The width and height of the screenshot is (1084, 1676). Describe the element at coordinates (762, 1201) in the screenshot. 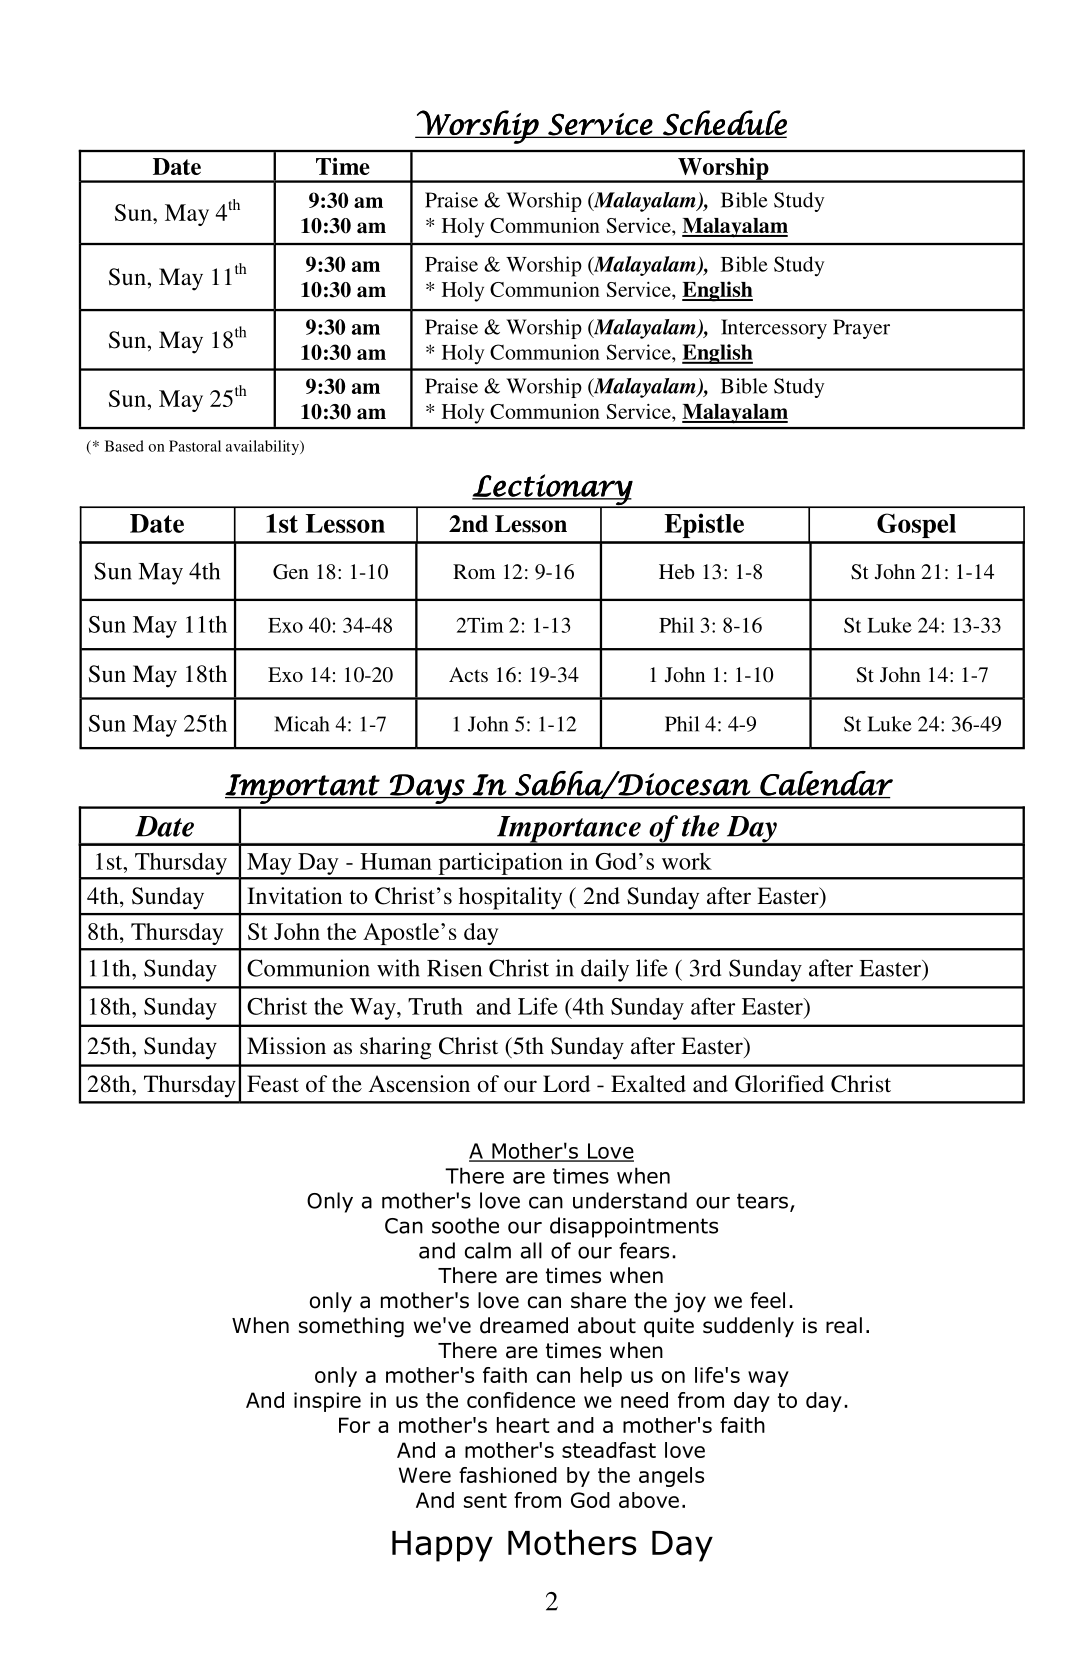

I see `tears` at that location.
